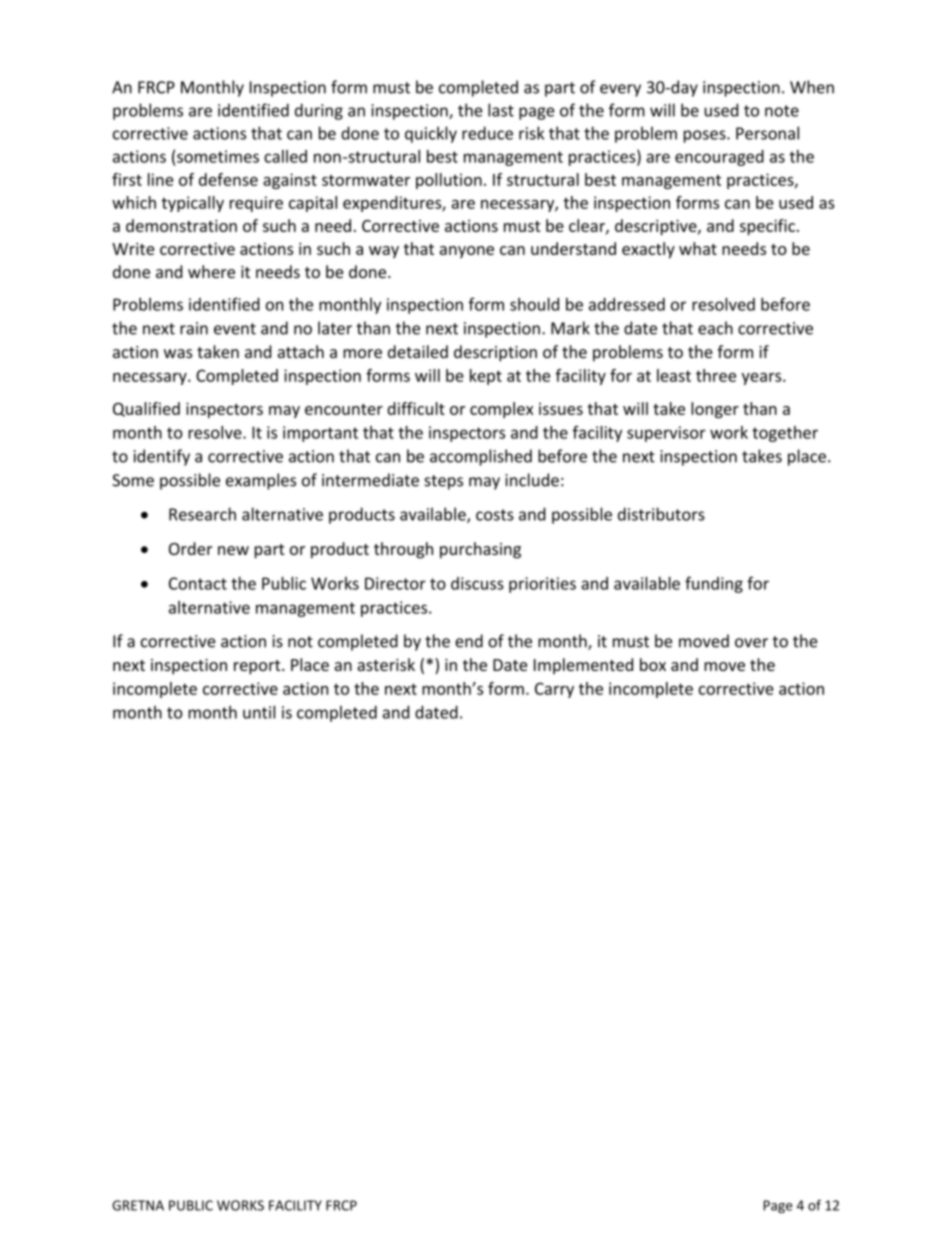  What do you see at coordinates (259, 712) in the screenshot?
I see `until` at bounding box center [259, 712].
